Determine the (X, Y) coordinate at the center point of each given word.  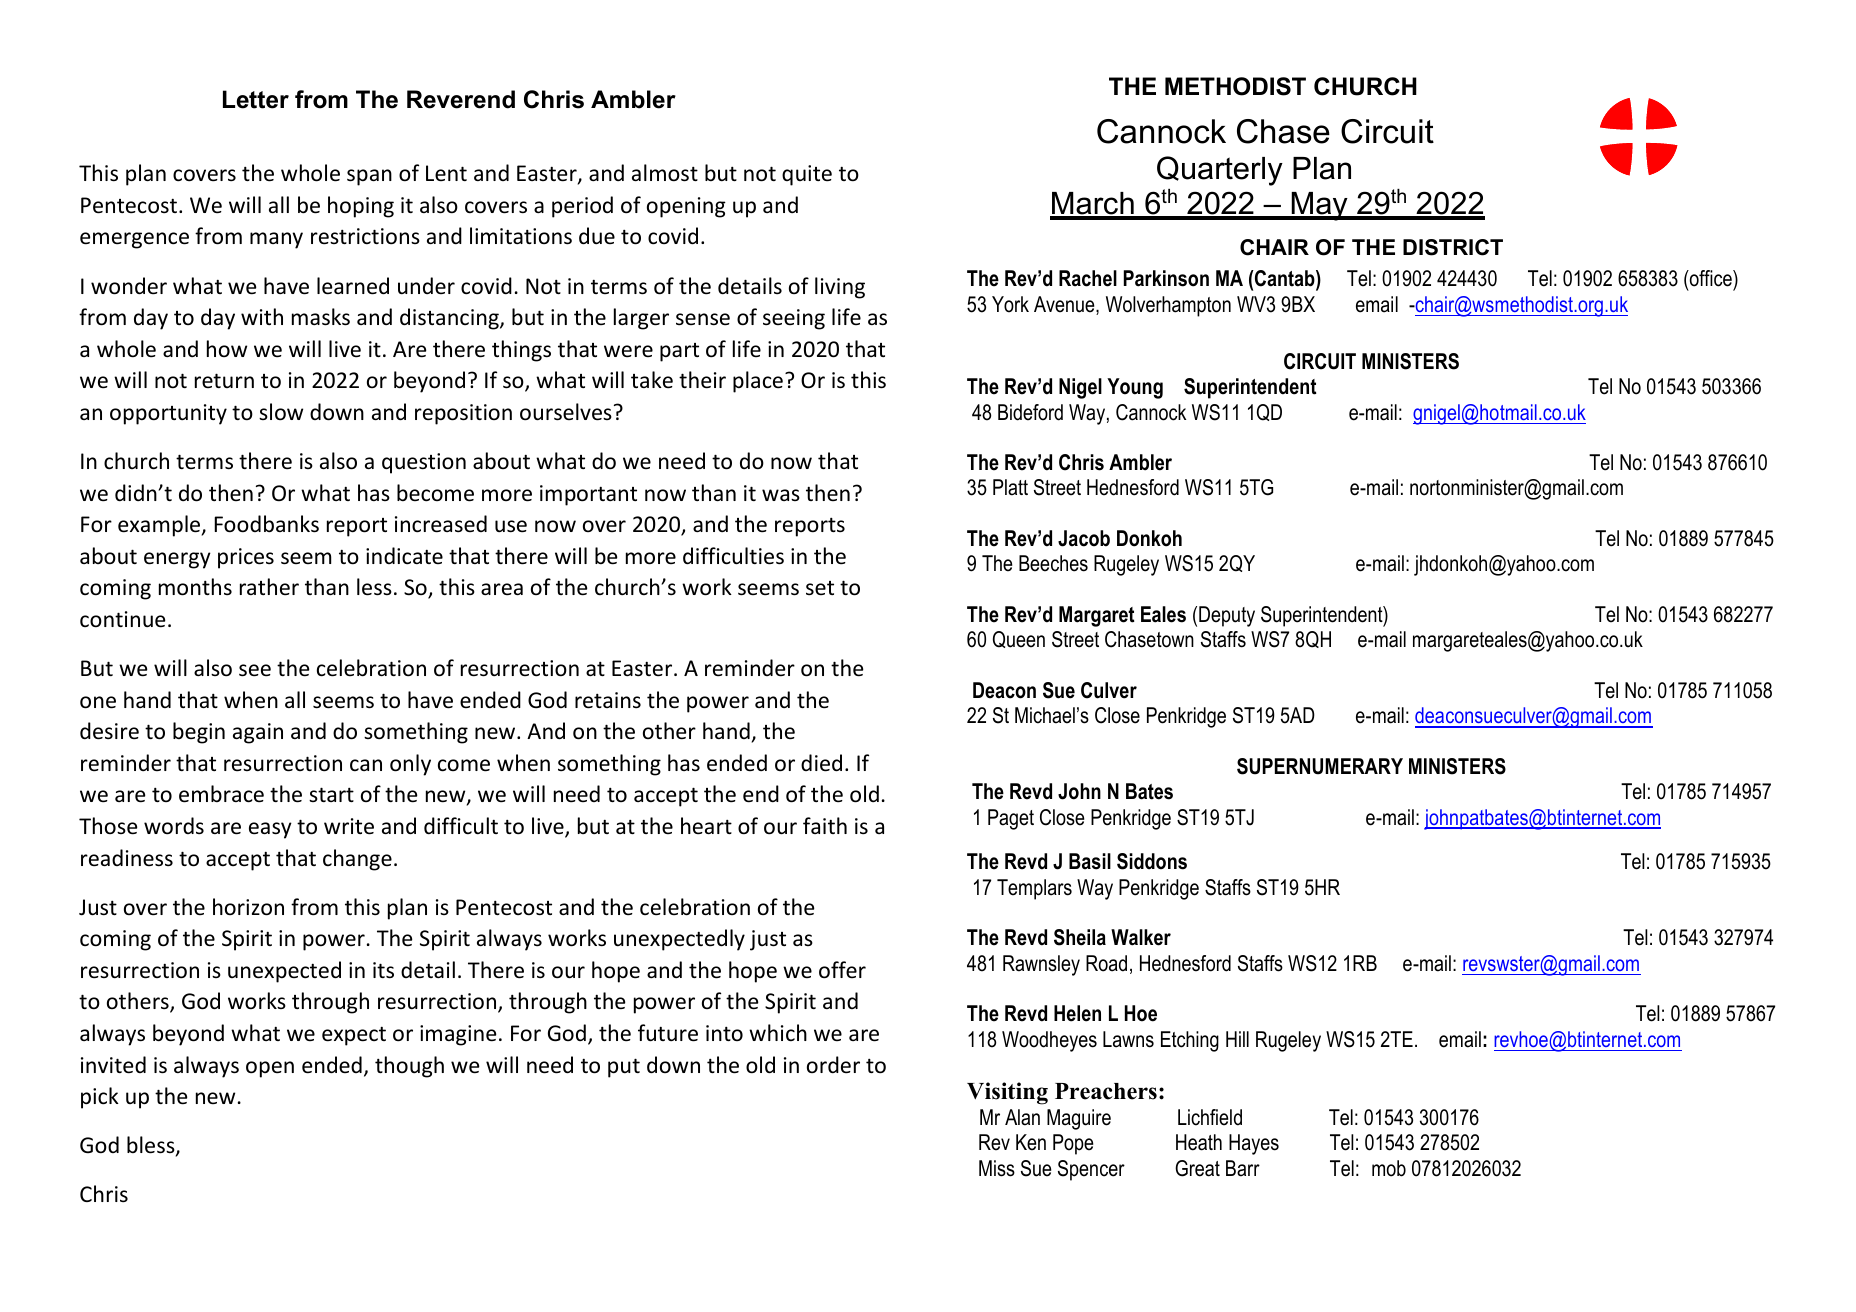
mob (1389, 1168)
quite (807, 175)
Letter (256, 99)
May (1319, 206)
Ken (1031, 1142)
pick (100, 1098)
